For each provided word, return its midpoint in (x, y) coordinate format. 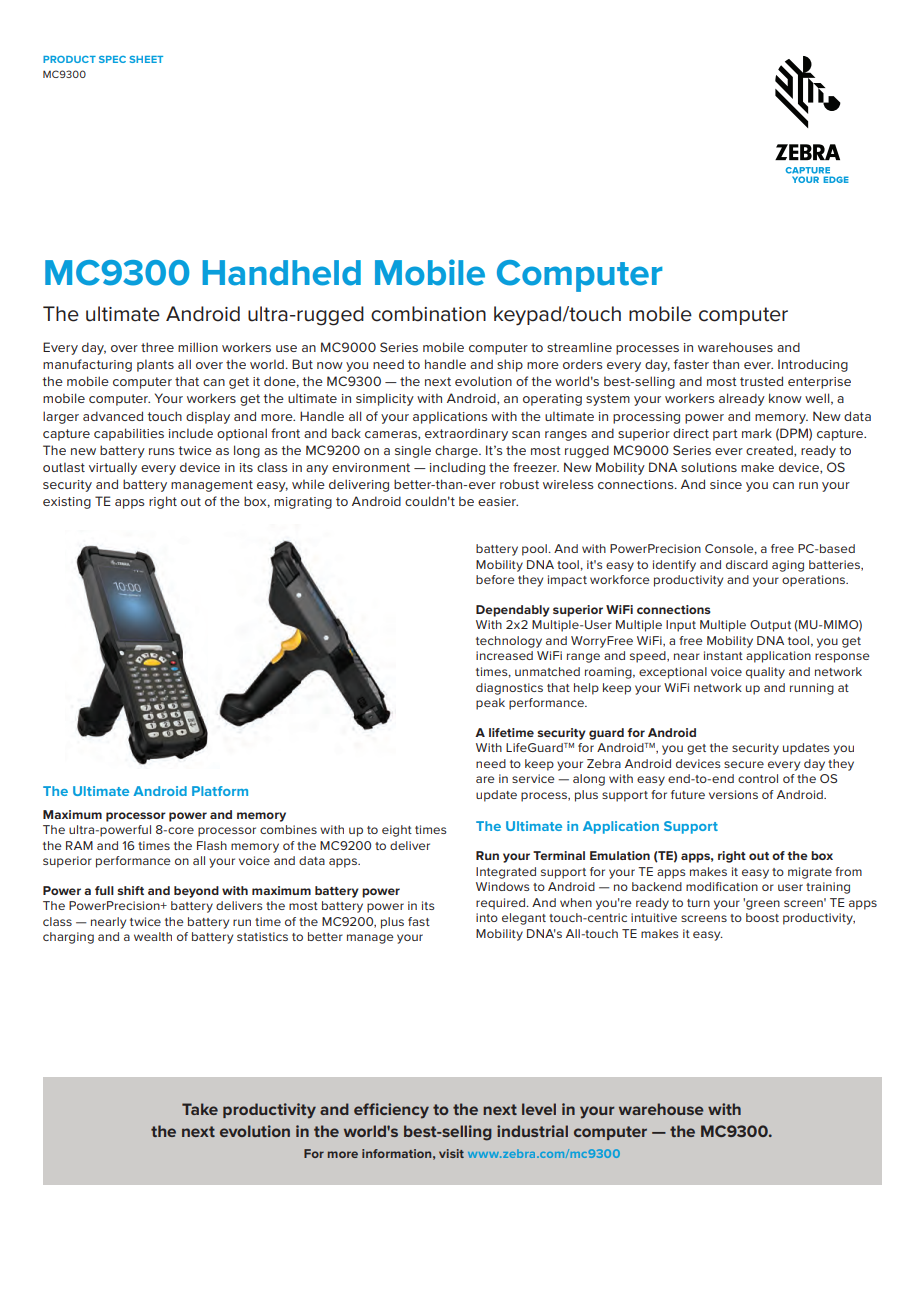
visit (451, 1153)
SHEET (146, 59)
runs (162, 451)
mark (757, 433)
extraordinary (466, 434)
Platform (220, 791)
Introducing (813, 365)
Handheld (281, 273)
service (533, 778)
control (758, 778)
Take (200, 1109)
